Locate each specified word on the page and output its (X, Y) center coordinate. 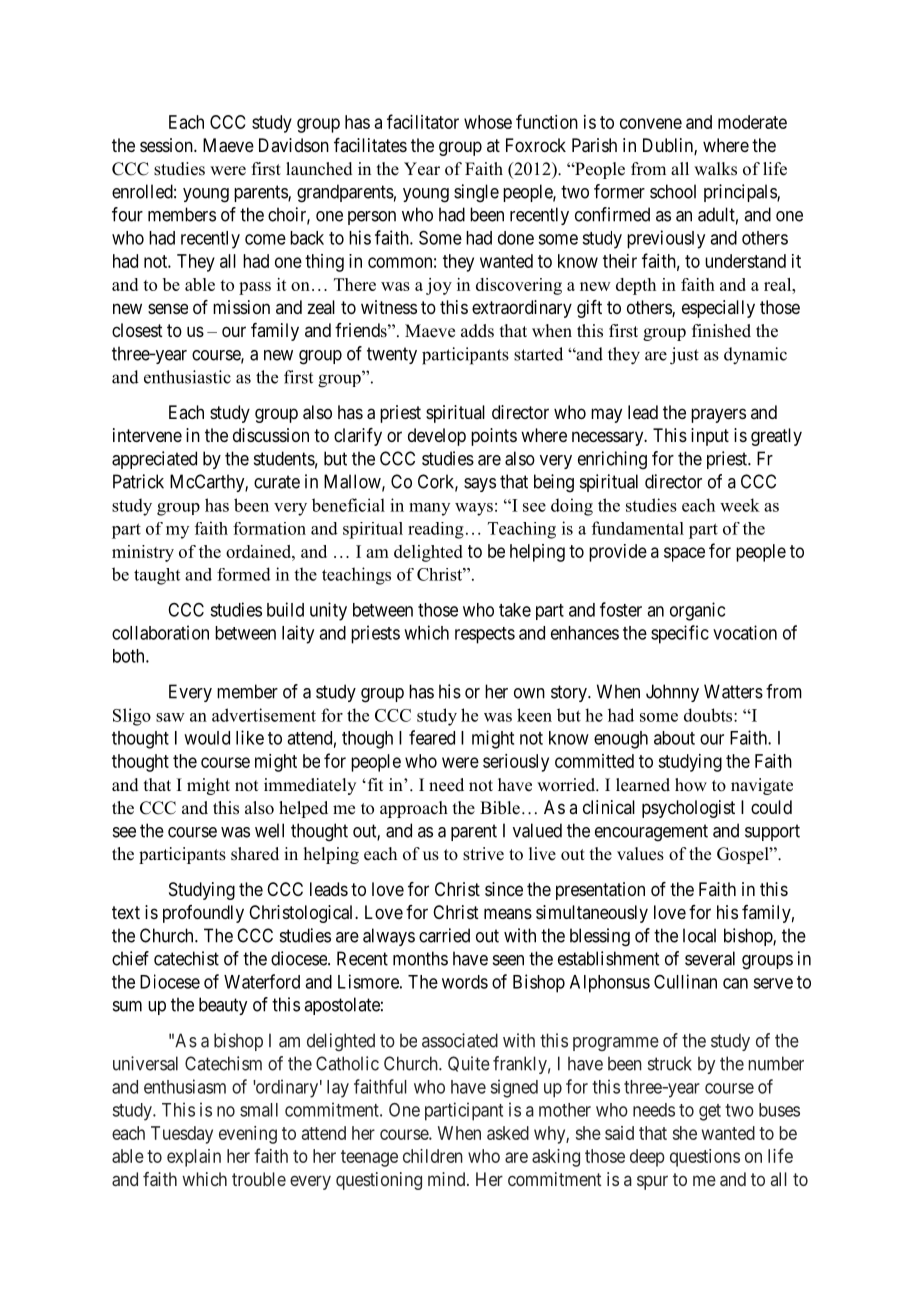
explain (194, 1158)
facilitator (423, 121)
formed (244, 574)
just (684, 356)
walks (715, 169)
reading (436, 530)
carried (444, 935)
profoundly (203, 914)
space (684, 554)
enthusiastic (187, 377)
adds (477, 331)
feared (432, 737)
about (674, 738)
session (167, 145)
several (710, 958)
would (207, 738)
